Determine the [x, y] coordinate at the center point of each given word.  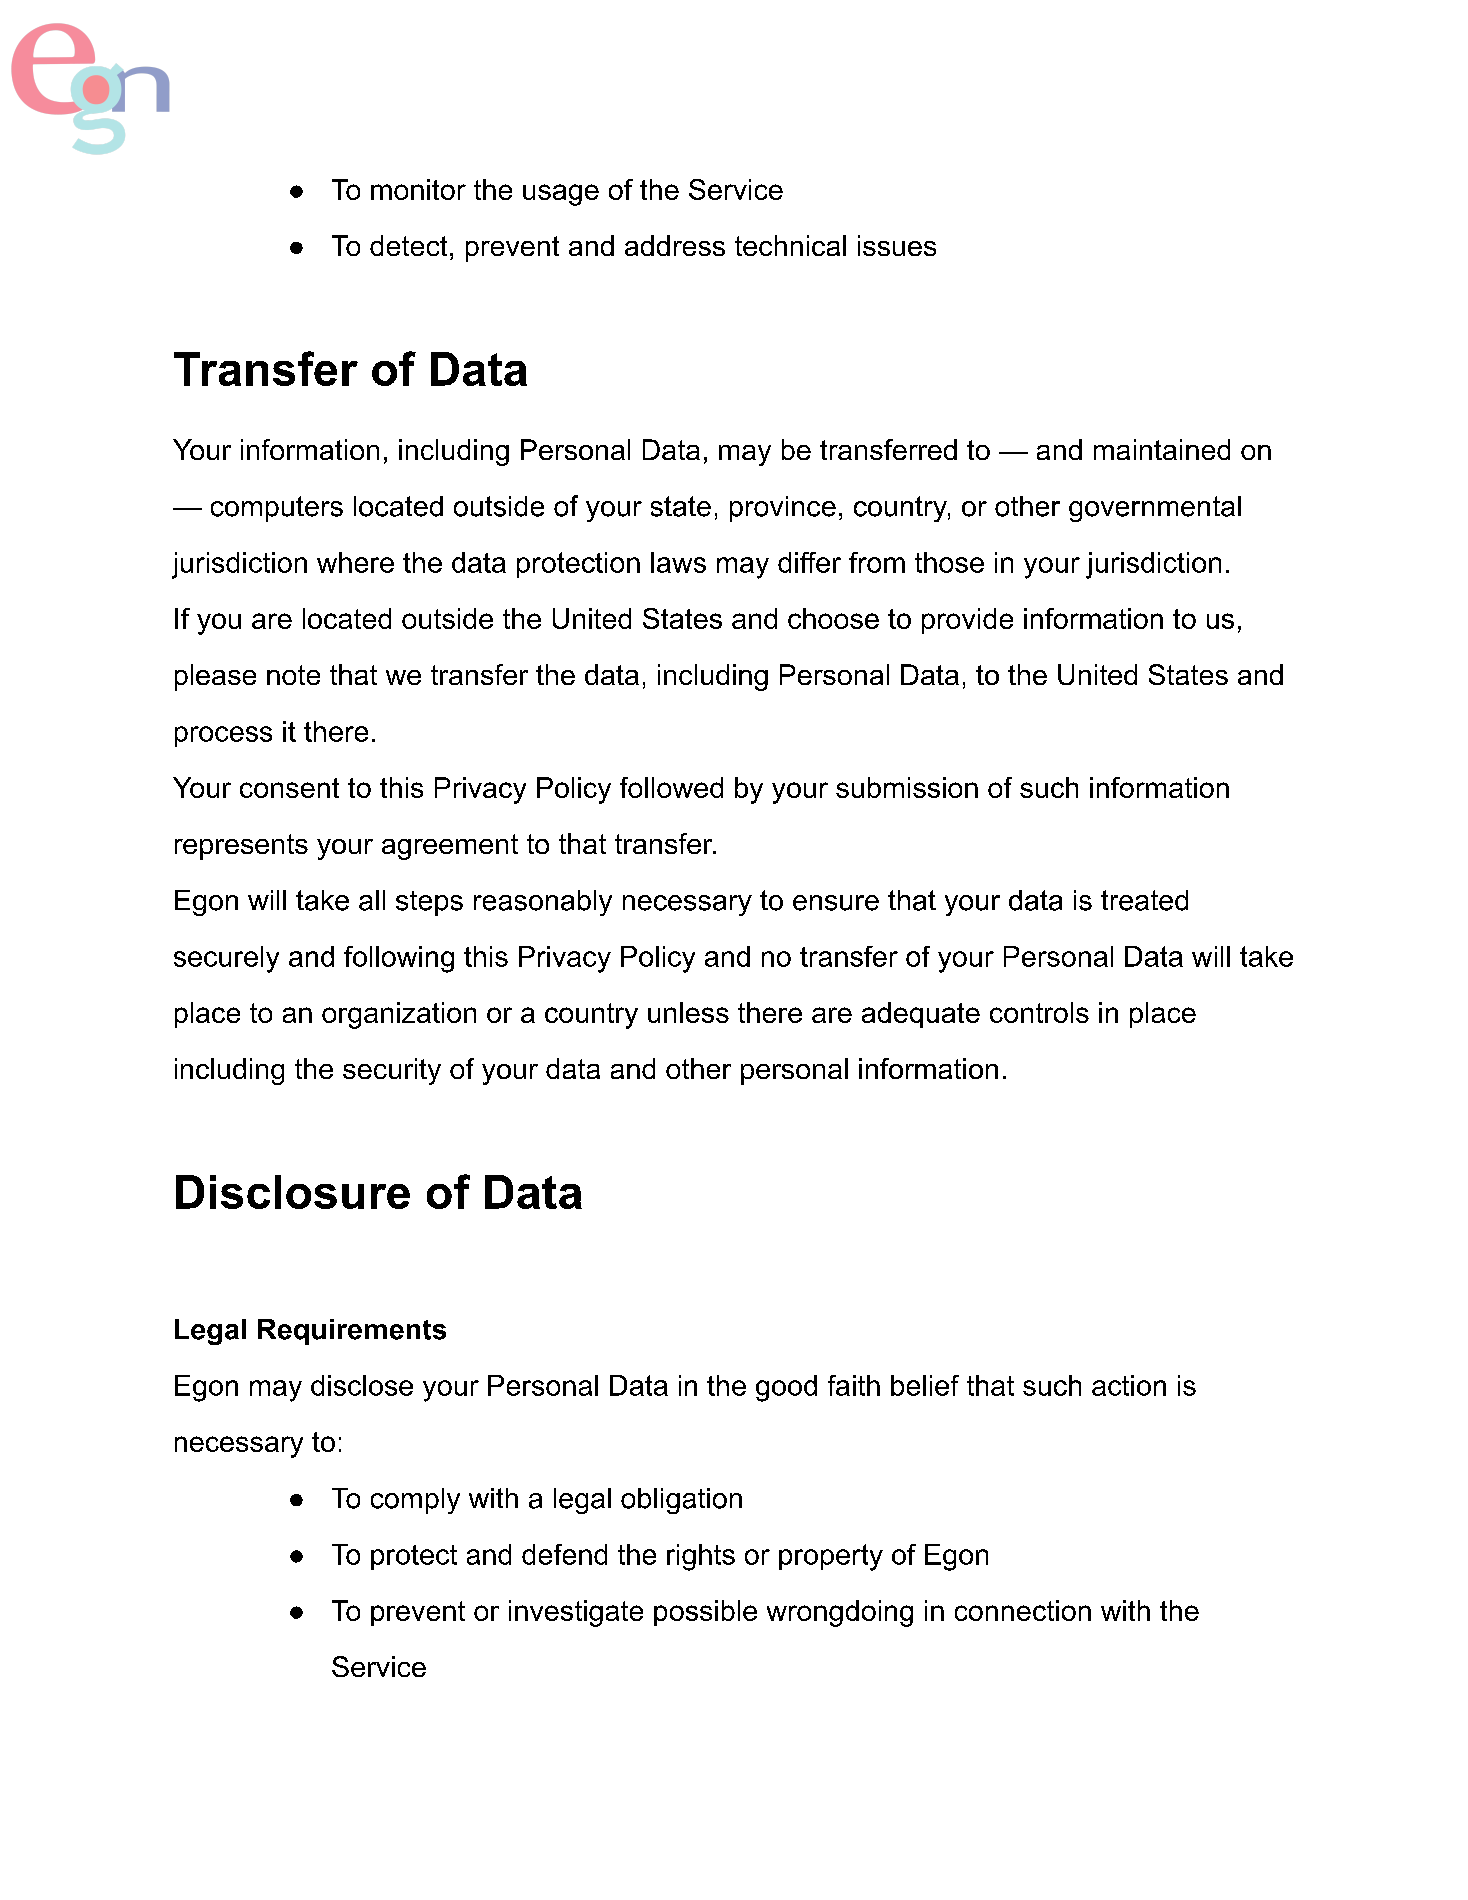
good [786, 1388]
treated [1144, 900]
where [355, 562]
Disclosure [293, 1192]
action [1129, 1385]
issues [897, 245]
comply [415, 1501]
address [675, 245]
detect [408, 245]
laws [678, 562]
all [372, 900]
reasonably [543, 903]
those [949, 562]
